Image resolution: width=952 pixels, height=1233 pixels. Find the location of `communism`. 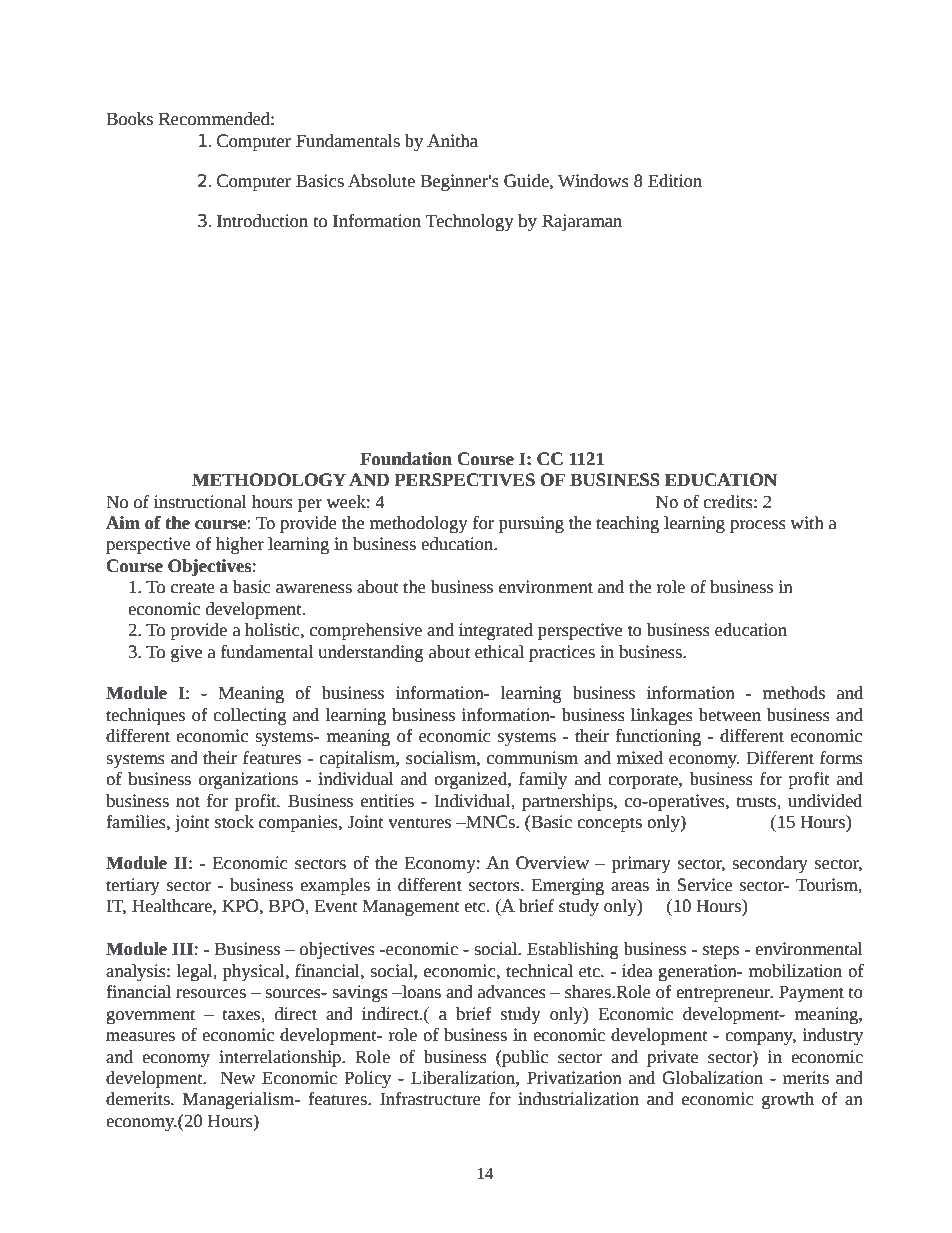

communism is located at coordinates (533, 758).
